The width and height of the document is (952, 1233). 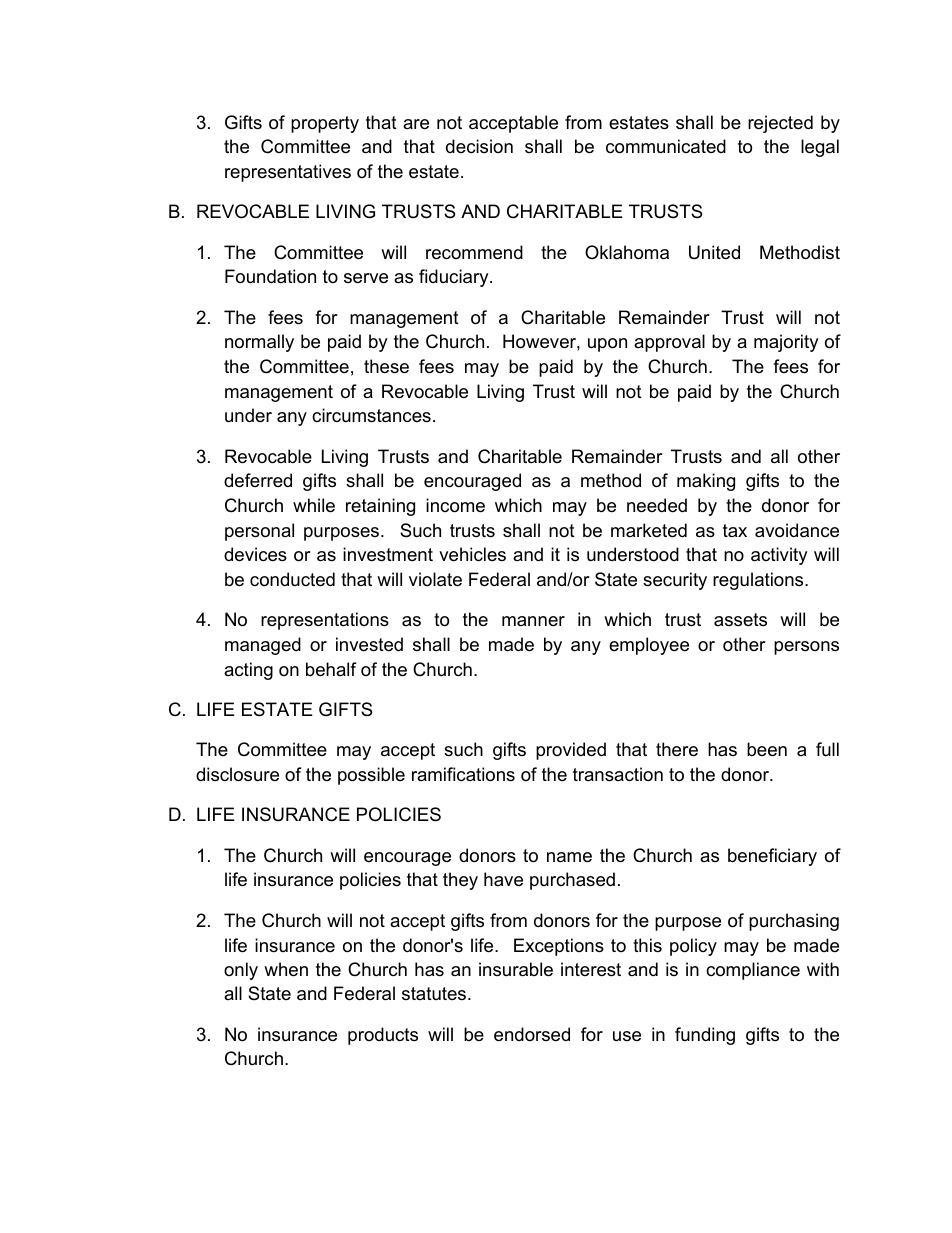 What do you see at coordinates (532, 1034) in the document?
I see `endorsed` at bounding box center [532, 1034].
